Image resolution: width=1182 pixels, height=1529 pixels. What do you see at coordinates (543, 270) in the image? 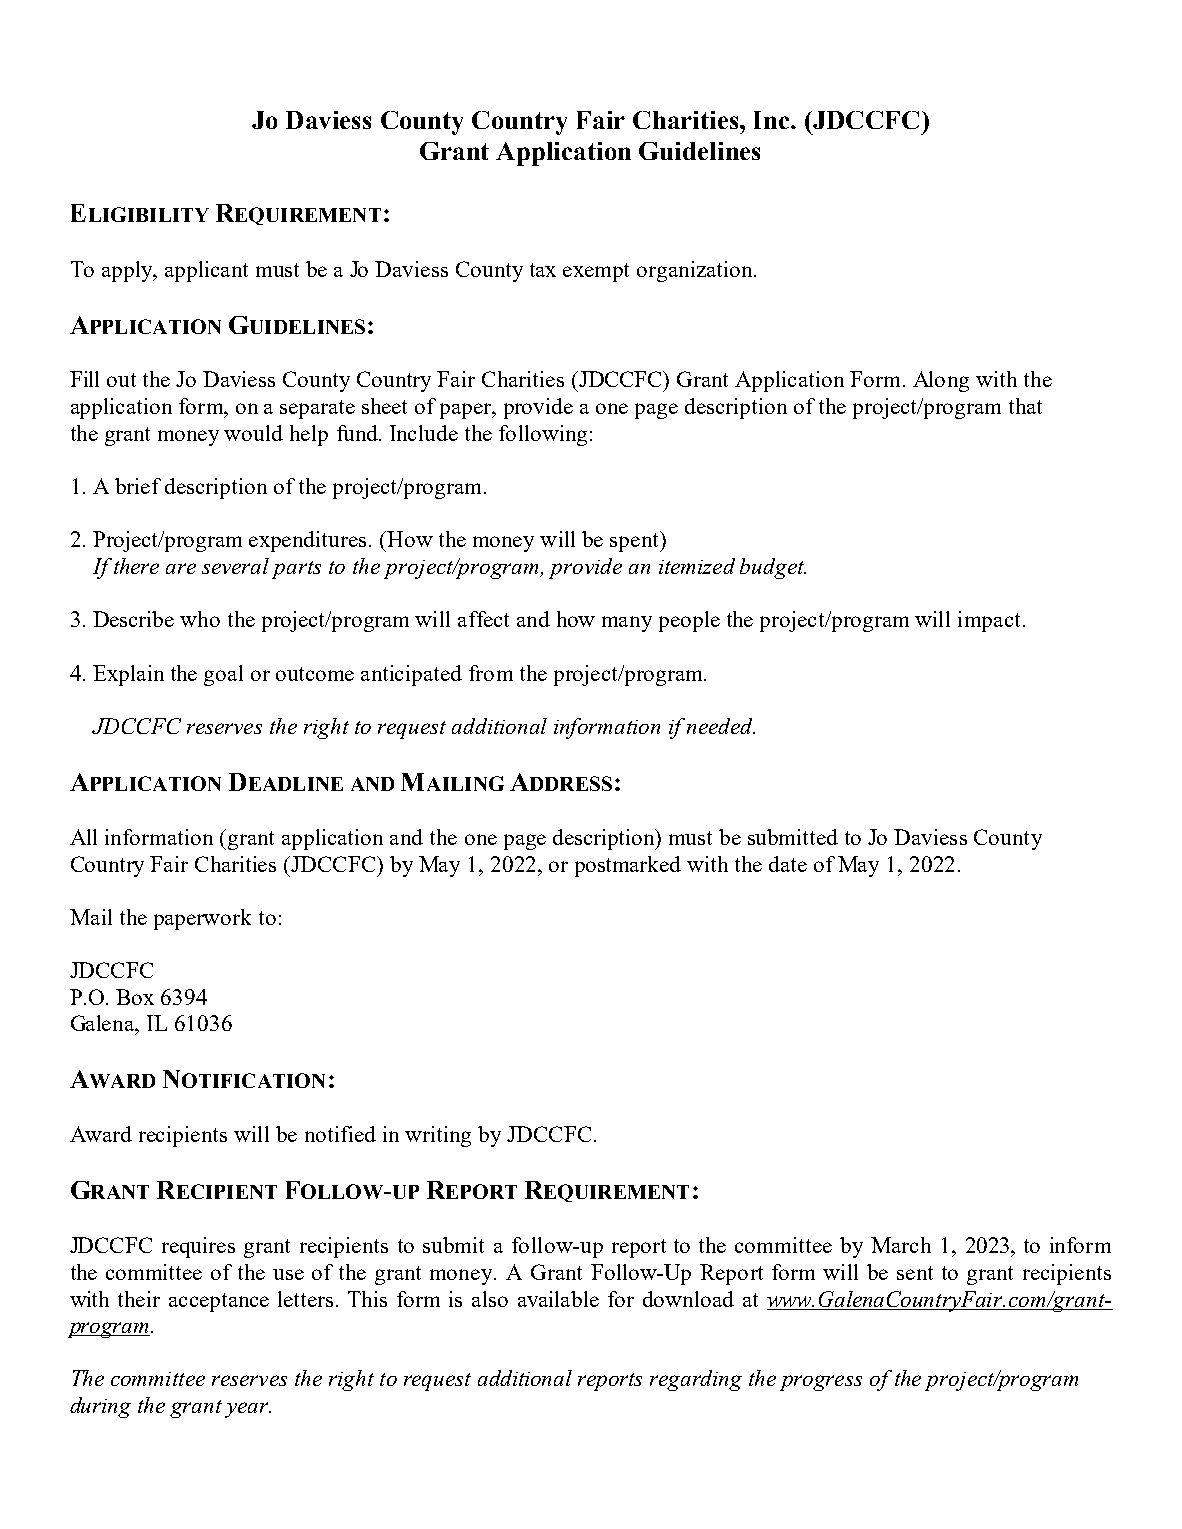
I see `tax` at bounding box center [543, 270].
